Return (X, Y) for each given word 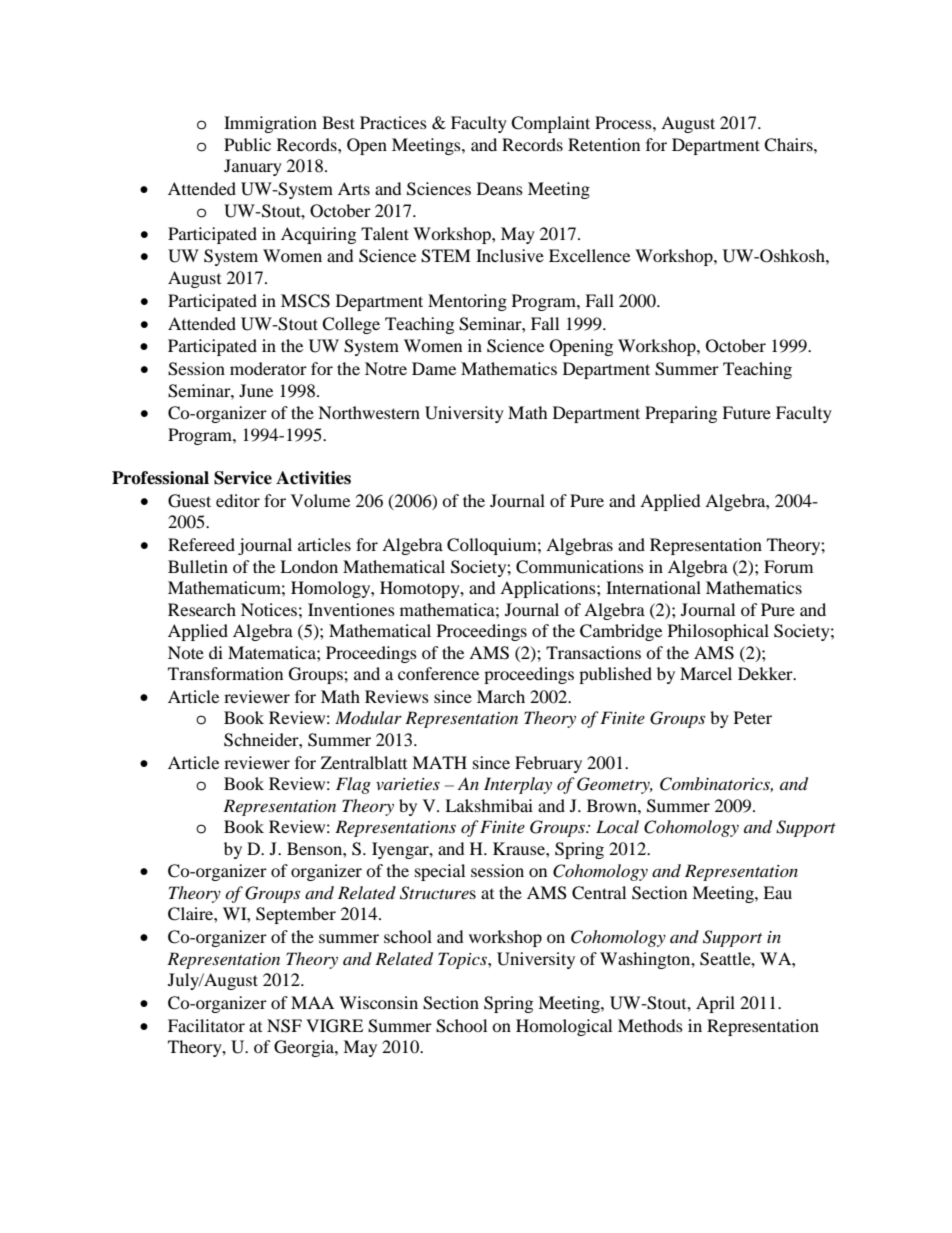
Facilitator (206, 1025)
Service (243, 478)
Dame (434, 368)
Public (247, 144)
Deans (500, 188)
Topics (463, 960)
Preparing (681, 414)
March (501, 696)
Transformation (225, 673)
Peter (753, 717)
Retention (604, 144)
